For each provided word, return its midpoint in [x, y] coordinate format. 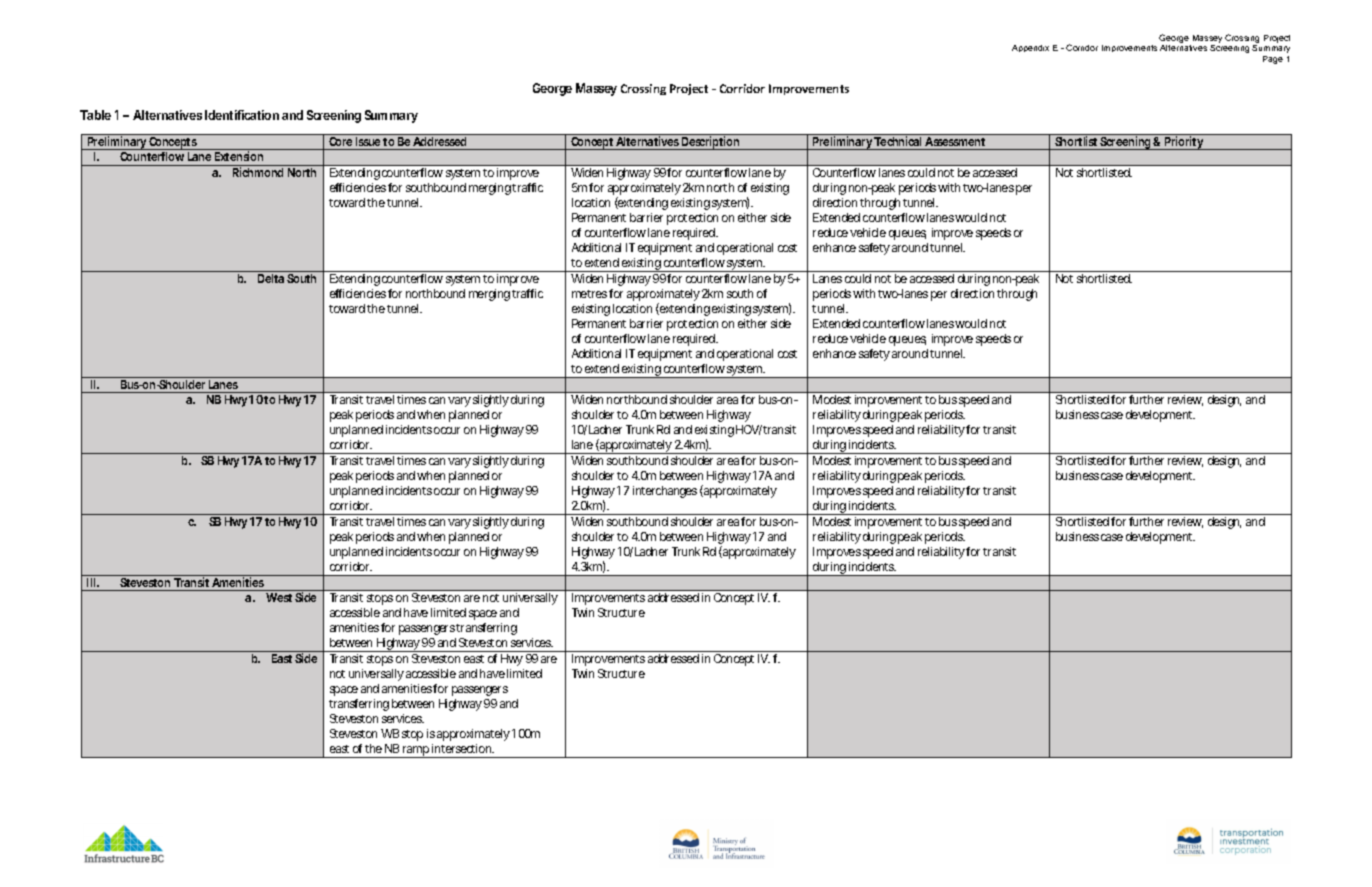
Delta [271, 278]
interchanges [665, 492]
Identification [242, 115]
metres [589, 294]
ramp [416, 752]
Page [1273, 60]
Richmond [258, 172]
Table [95, 115]
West [279, 597]
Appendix [1030, 48]
